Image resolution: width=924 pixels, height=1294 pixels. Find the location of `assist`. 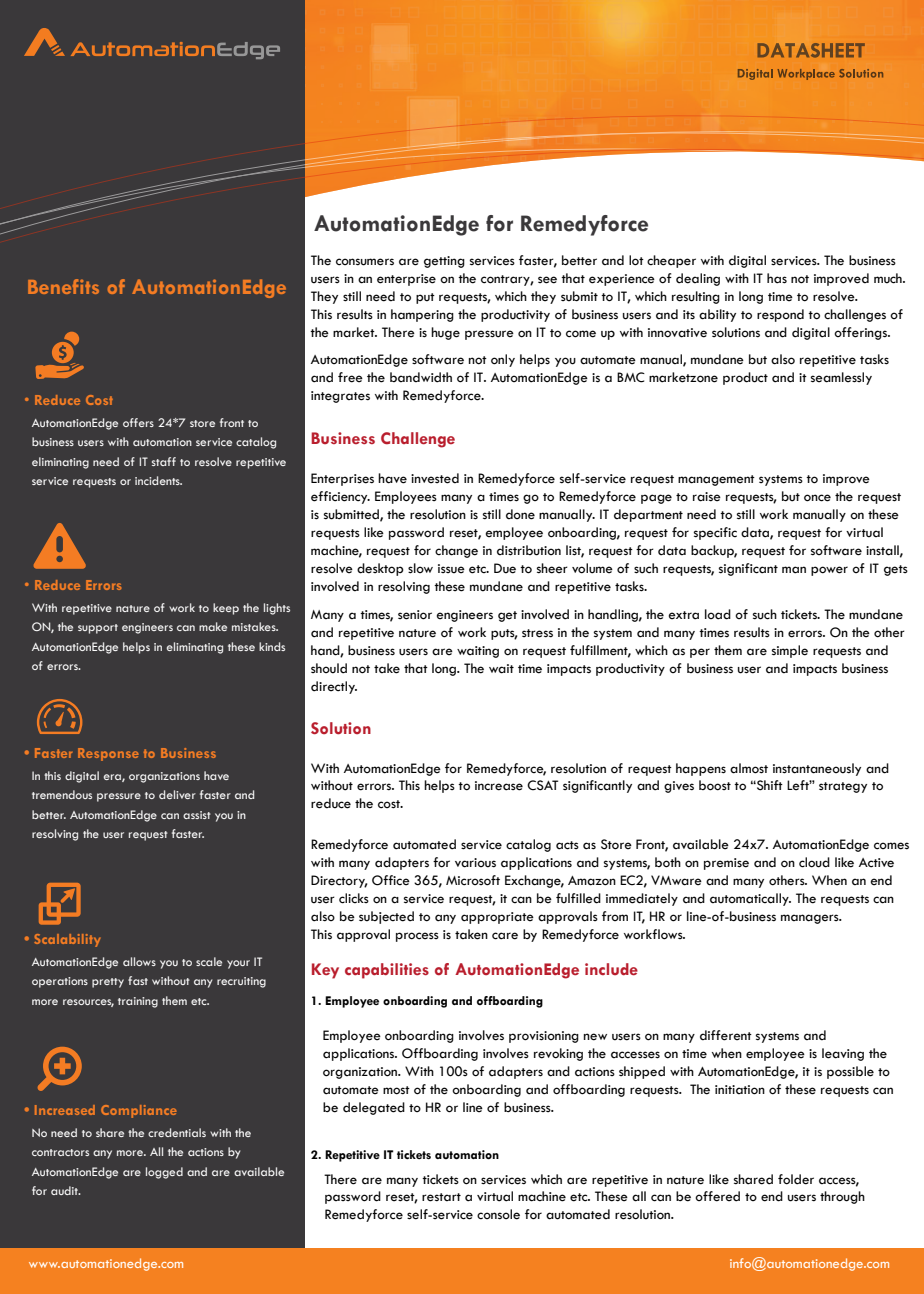

assist is located at coordinates (197, 815).
